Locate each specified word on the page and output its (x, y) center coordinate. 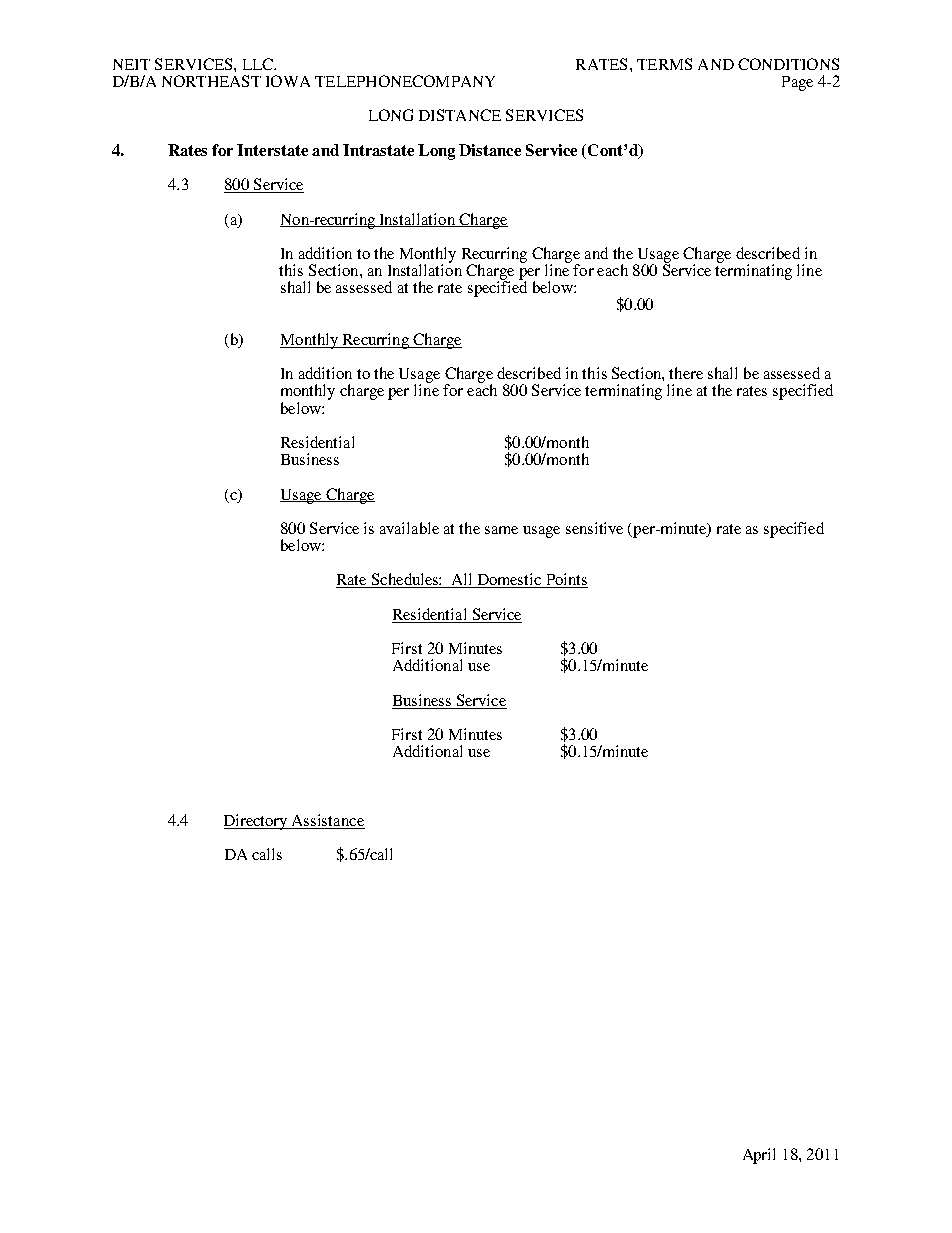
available (409, 528)
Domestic (509, 580)
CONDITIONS (788, 64)
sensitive (594, 528)
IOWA (288, 81)
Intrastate (378, 150)
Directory (257, 822)
